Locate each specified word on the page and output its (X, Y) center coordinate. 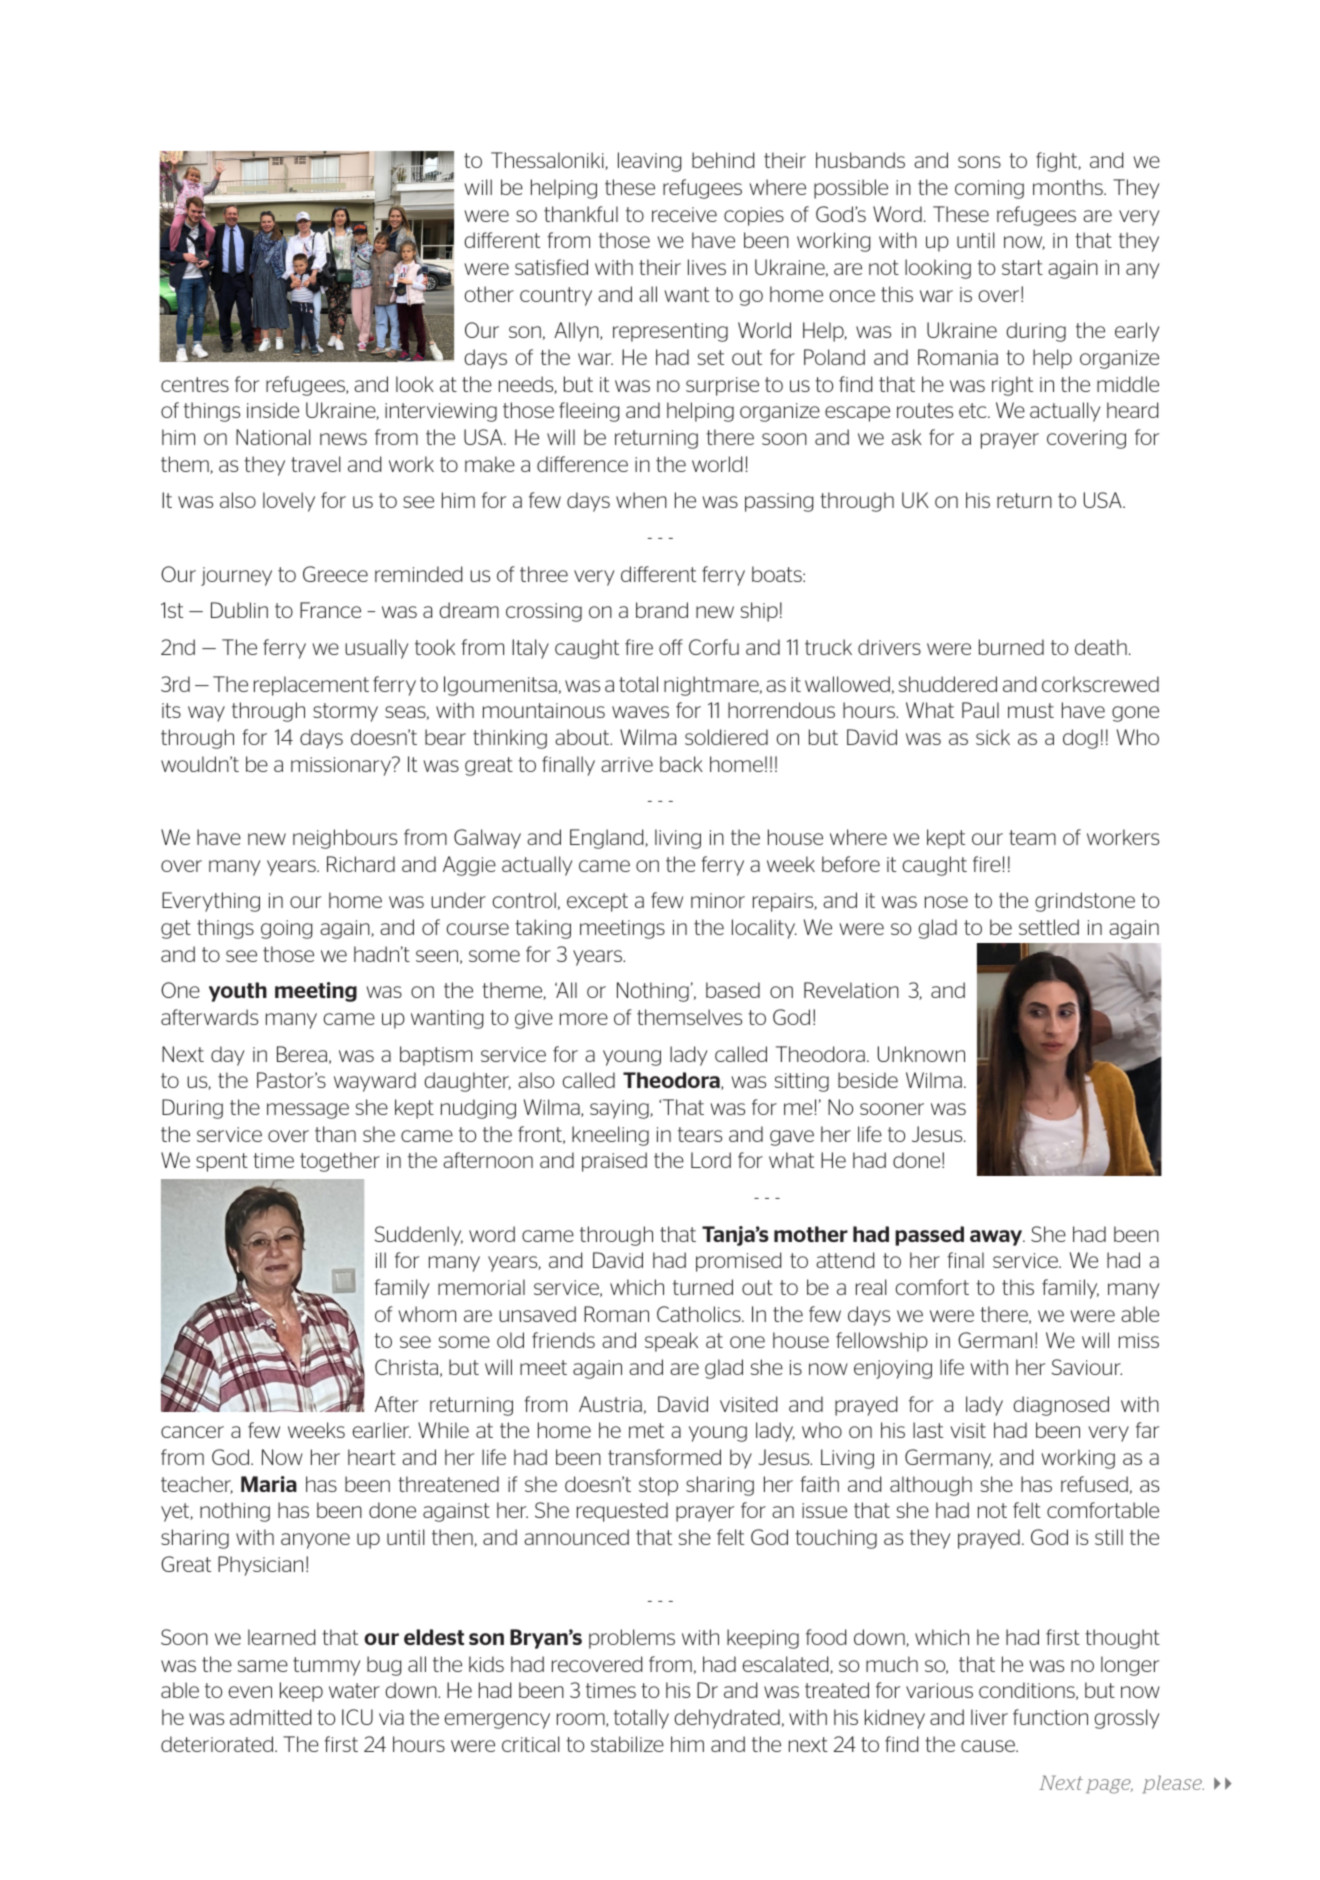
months (1069, 187)
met (646, 1430)
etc (974, 410)
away (997, 1238)
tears (700, 1134)
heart (372, 1457)
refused (1094, 1484)
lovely (289, 502)
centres (195, 384)
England (608, 839)
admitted (270, 1717)
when (641, 500)
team (1032, 837)
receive (684, 214)
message (308, 1111)
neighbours (345, 839)
